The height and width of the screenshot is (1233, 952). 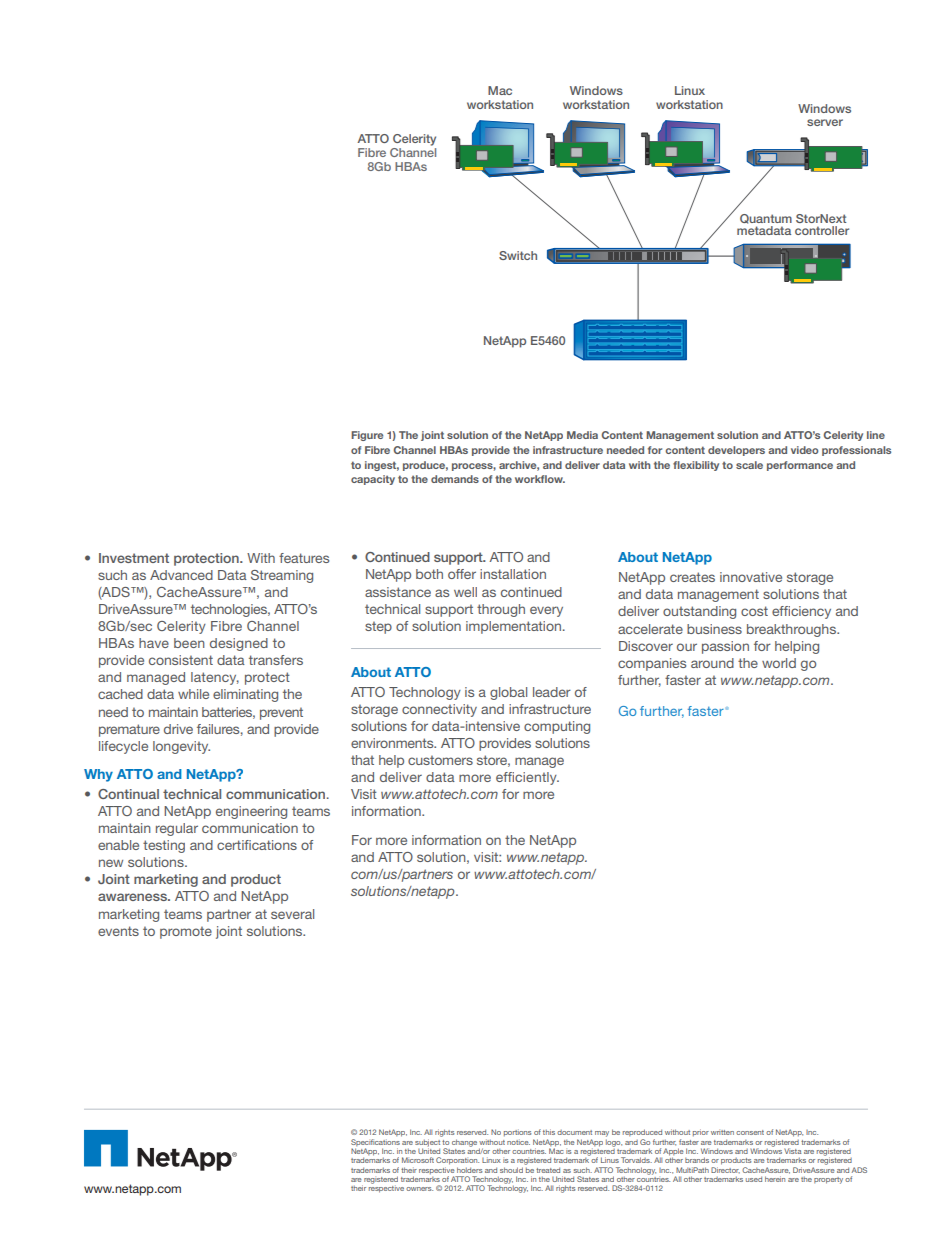 I want to click on Switch, so click(x=518, y=255).
